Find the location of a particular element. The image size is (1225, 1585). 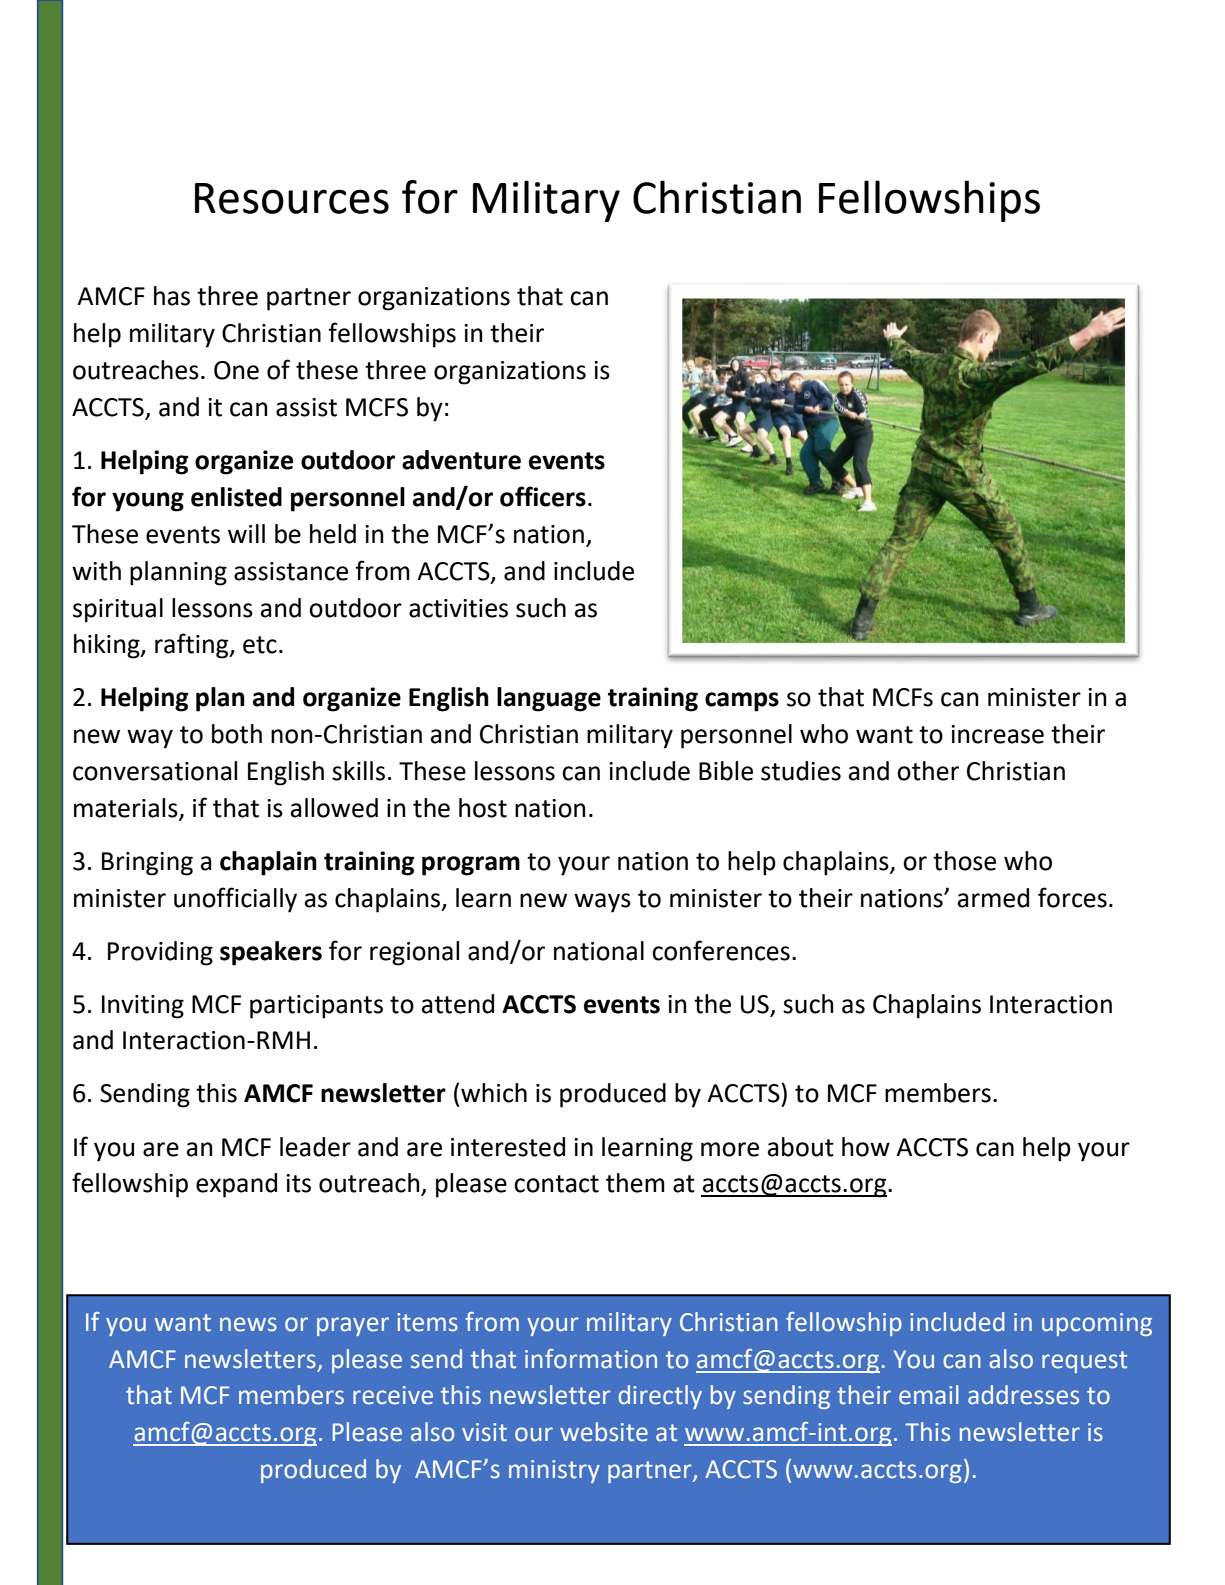

website is located at coordinates (604, 1432).
